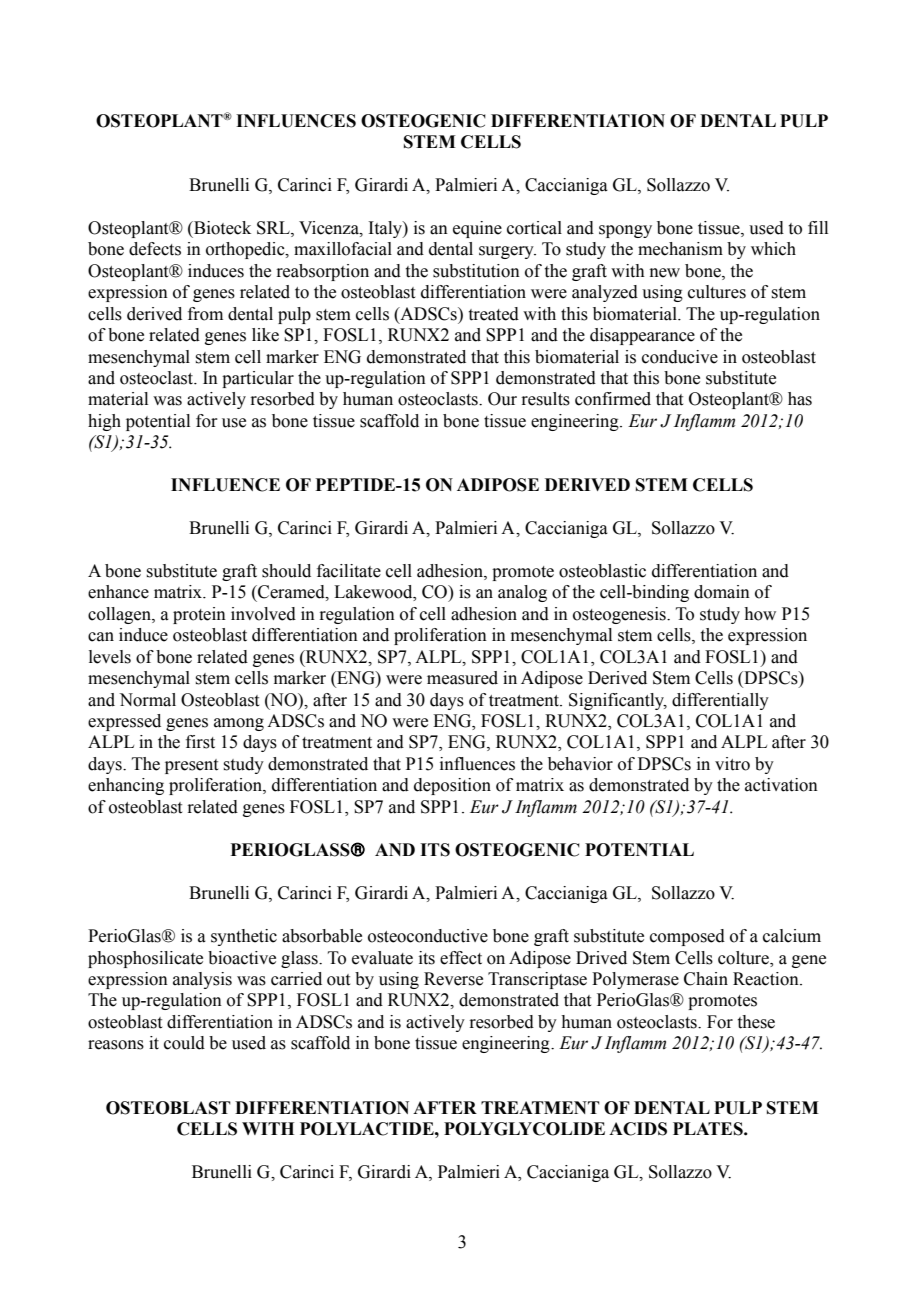  Describe the element at coordinates (476, 271) in the screenshot. I see `substitution` at that location.
